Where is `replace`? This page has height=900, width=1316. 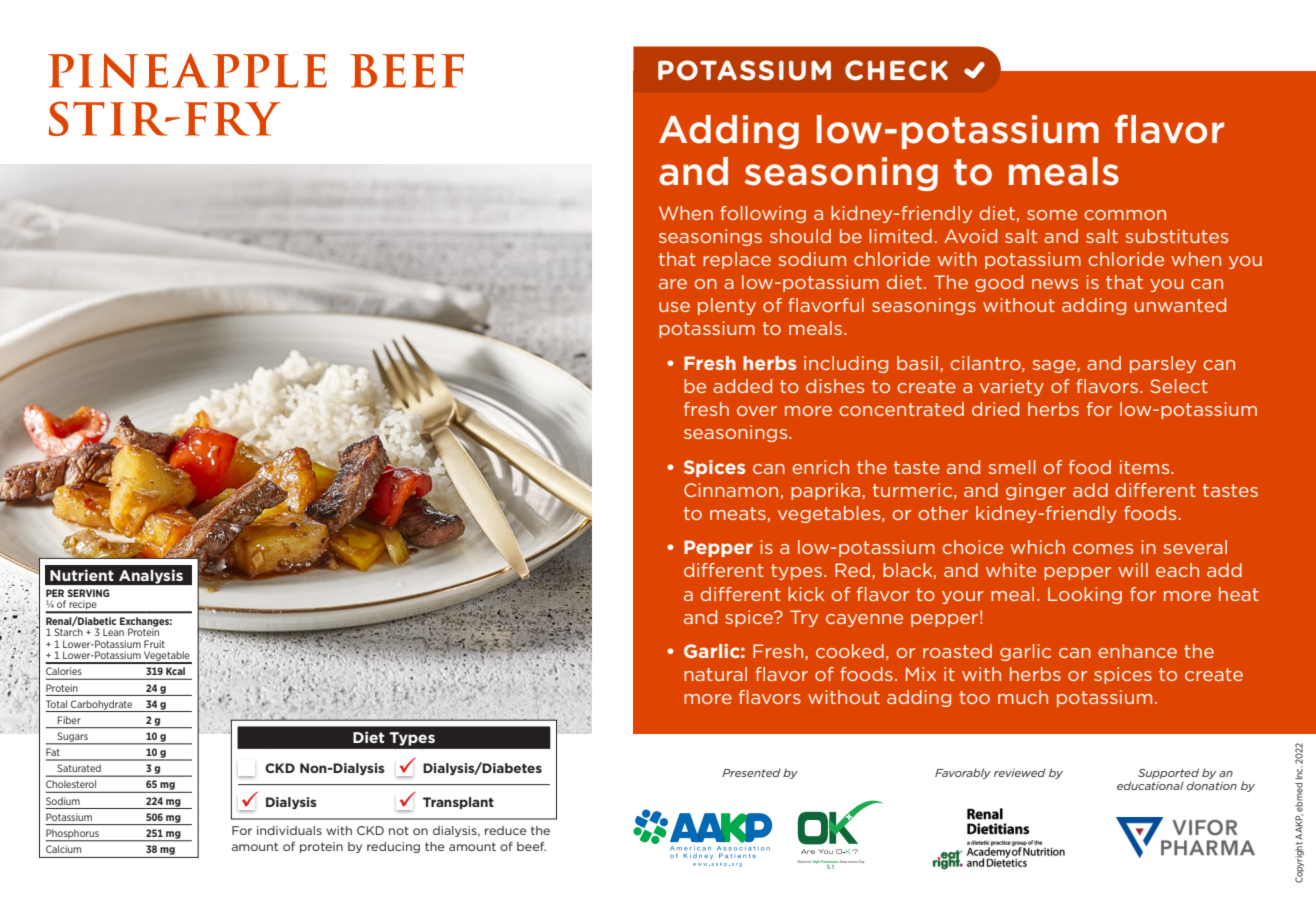
replace is located at coordinates (737, 260).
